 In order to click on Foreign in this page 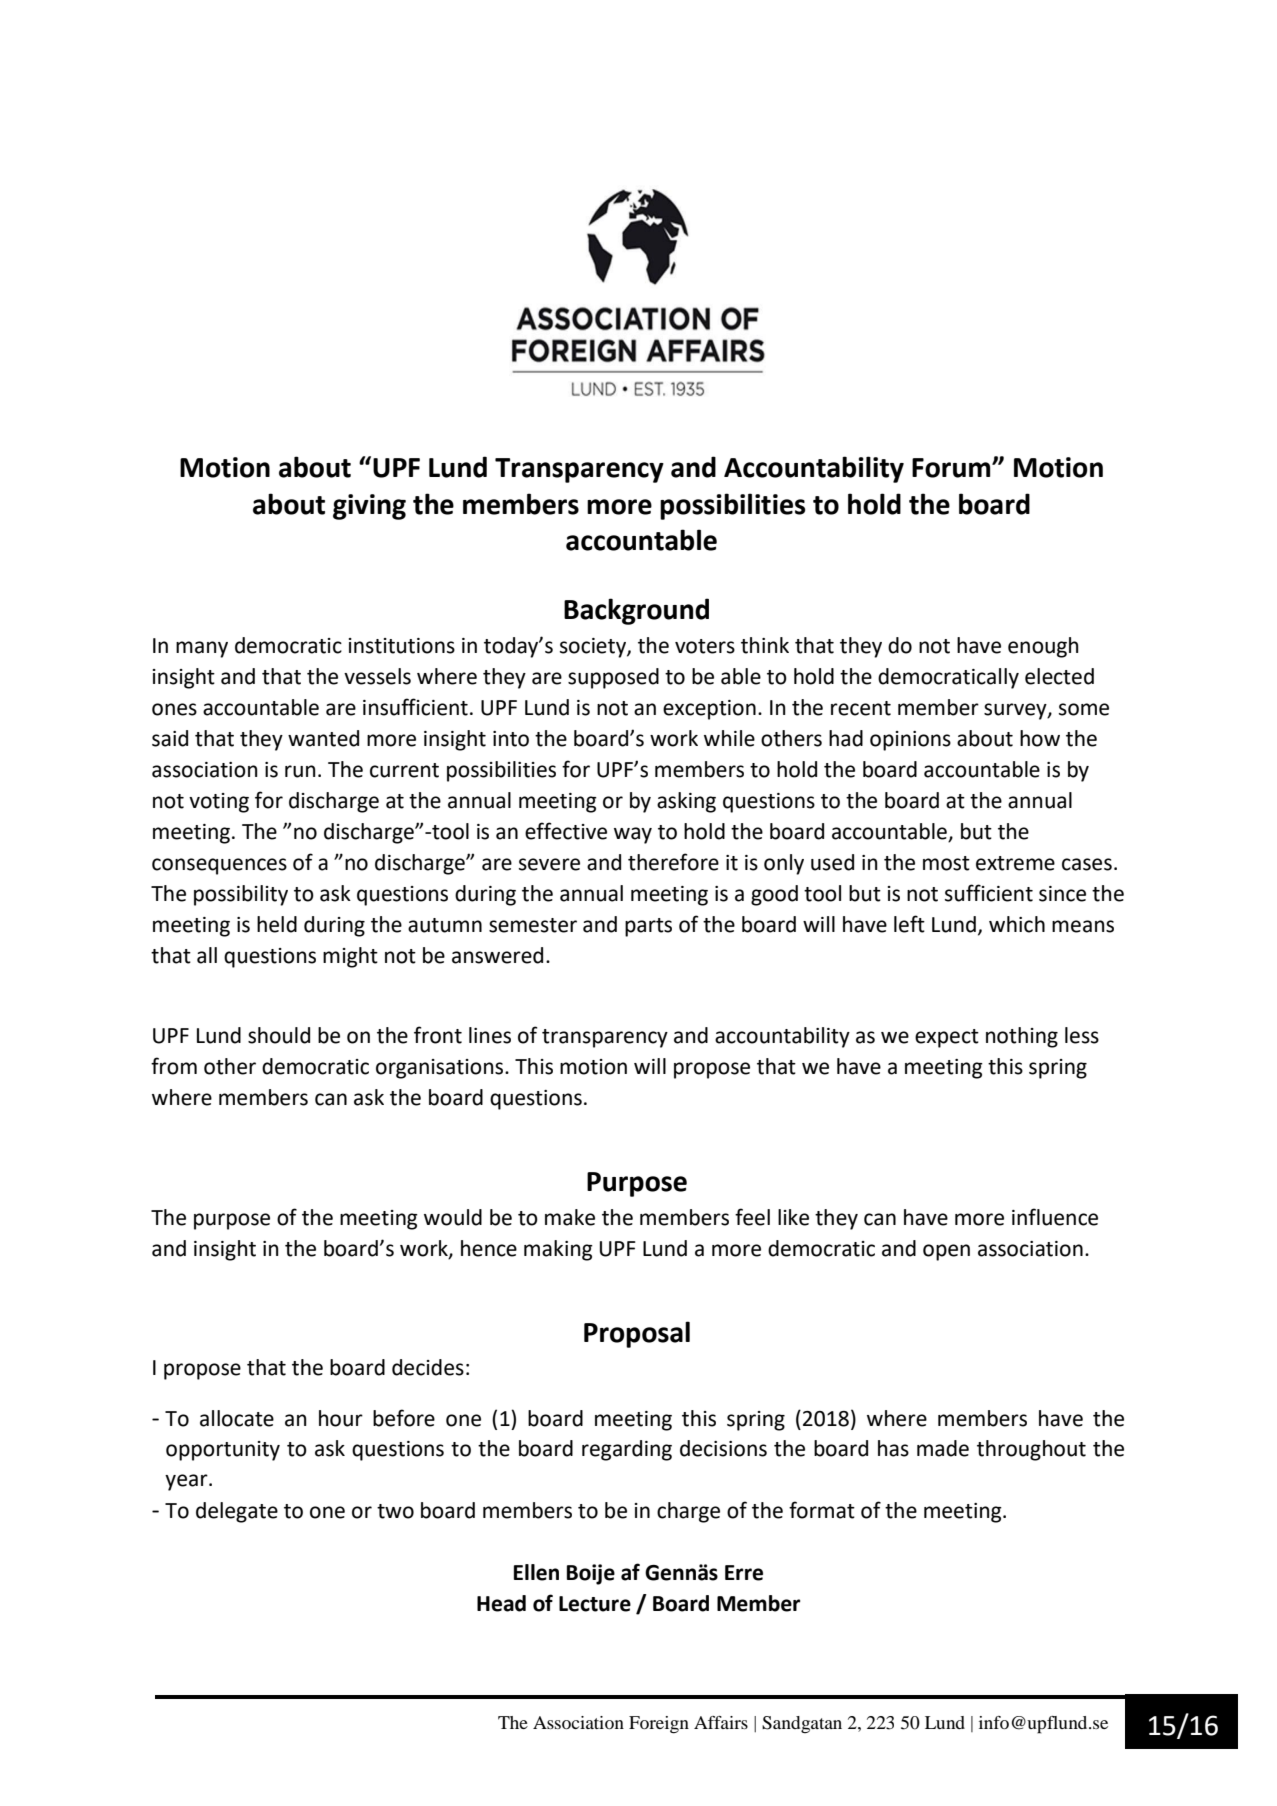, I will do `click(659, 1725)`.
